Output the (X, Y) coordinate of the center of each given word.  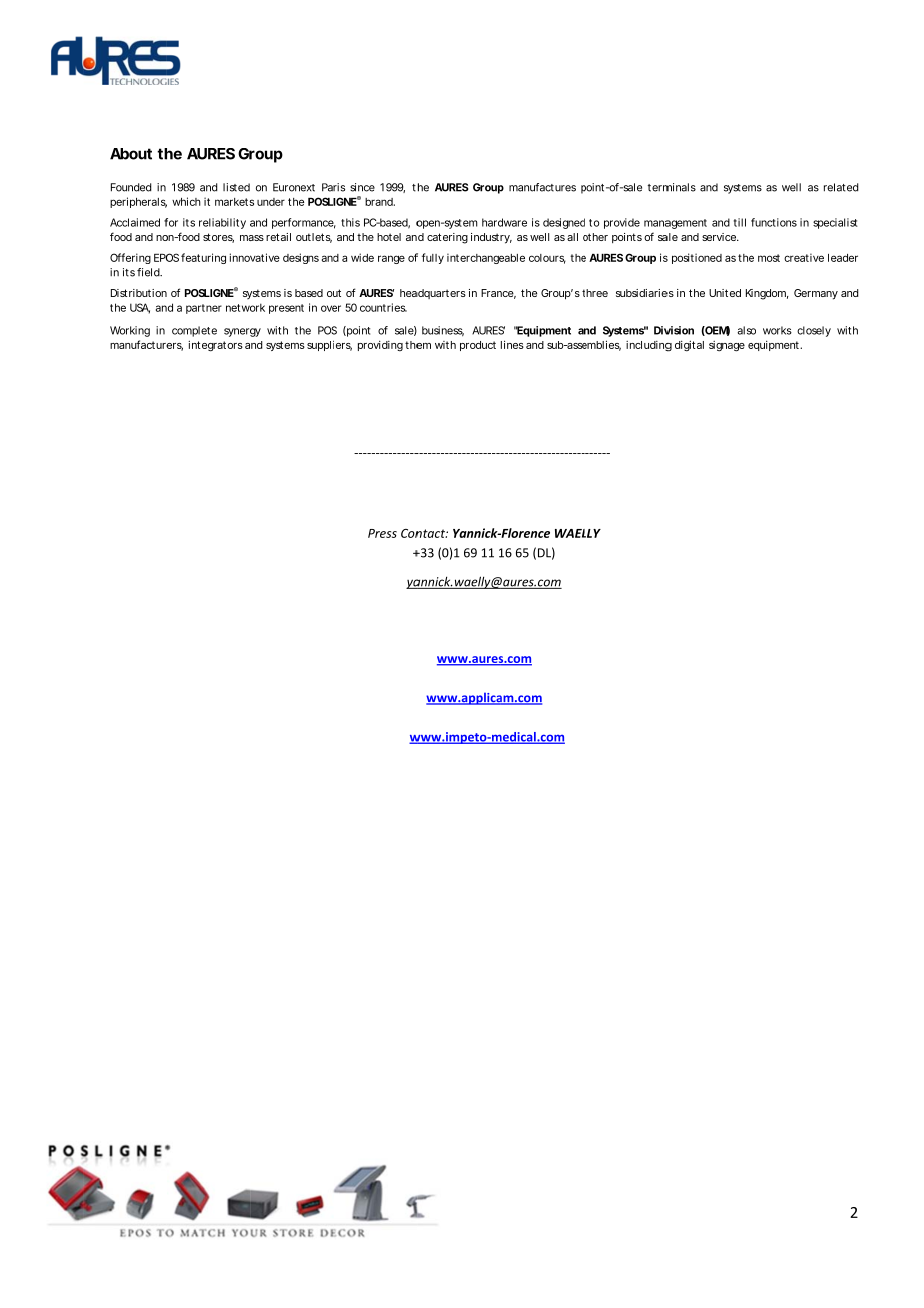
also (746, 330)
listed (236, 187)
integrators (215, 346)
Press (382, 533)
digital (689, 346)
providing (380, 346)
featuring (203, 258)
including (649, 346)
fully (433, 258)
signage (727, 346)
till (740, 222)
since (362, 187)
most (769, 258)
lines (512, 344)
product (478, 346)
